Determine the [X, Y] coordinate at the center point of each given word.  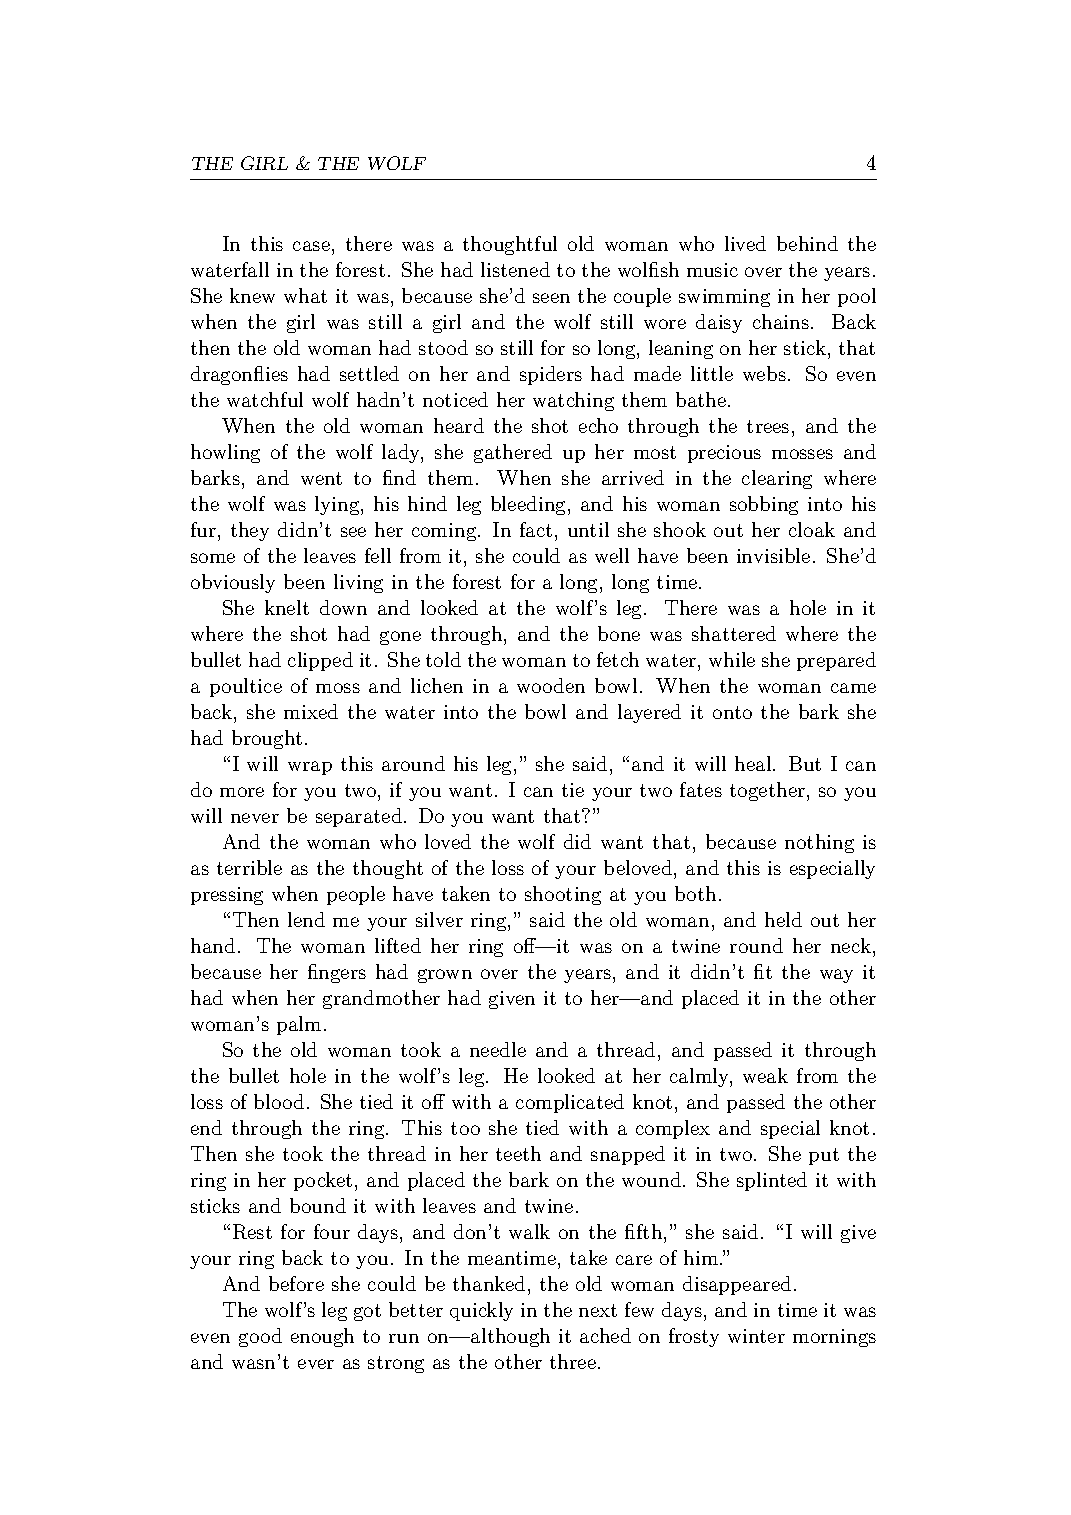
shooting [563, 895]
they [250, 531]
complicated [570, 1103]
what [305, 295]
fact [536, 529]
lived [745, 243]
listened [515, 269]
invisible [773, 555]
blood [279, 1101]
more [242, 792]
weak [765, 1075]
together [767, 791]
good [260, 1337]
